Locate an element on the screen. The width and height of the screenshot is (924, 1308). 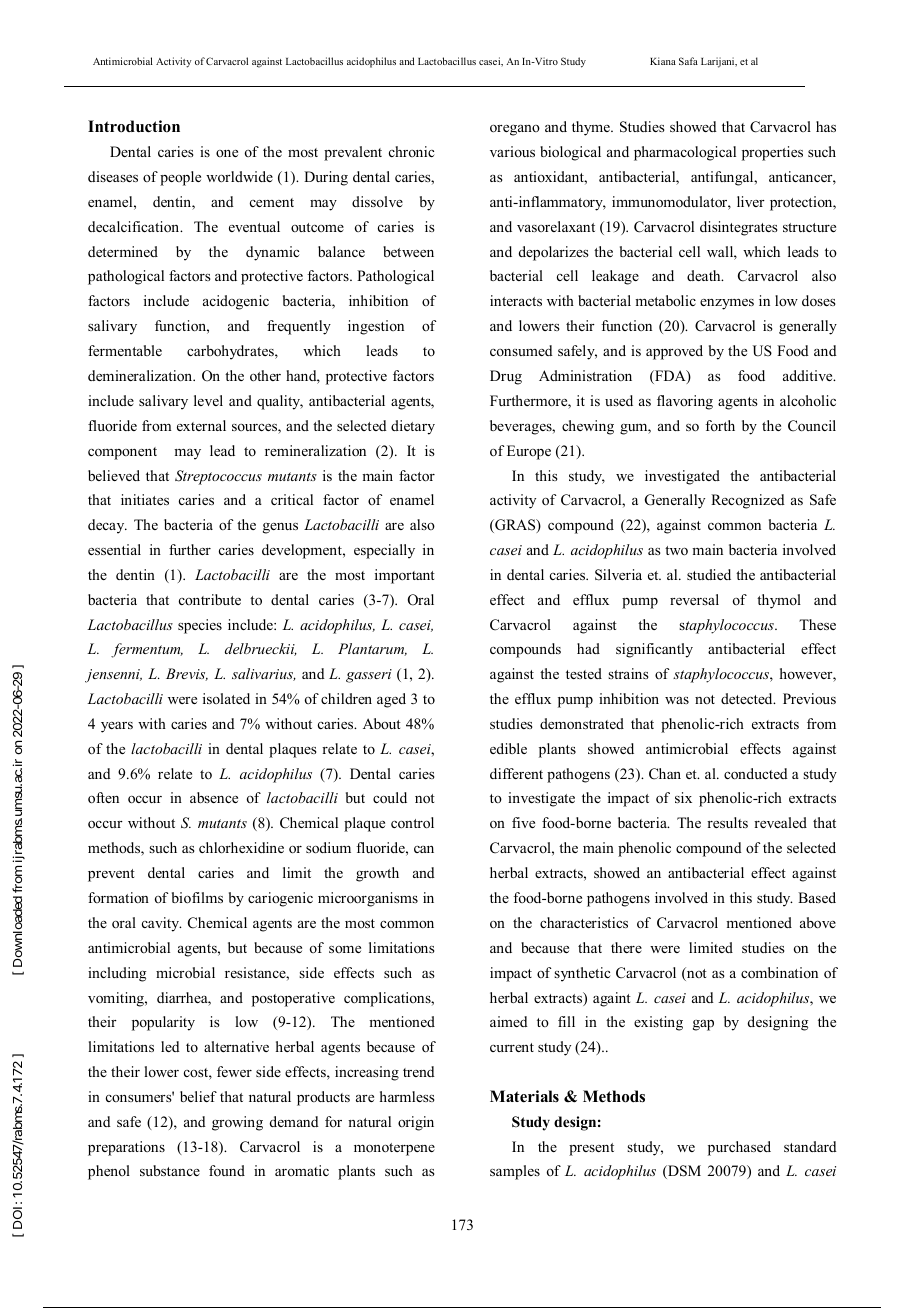
chronic is located at coordinates (412, 151).
